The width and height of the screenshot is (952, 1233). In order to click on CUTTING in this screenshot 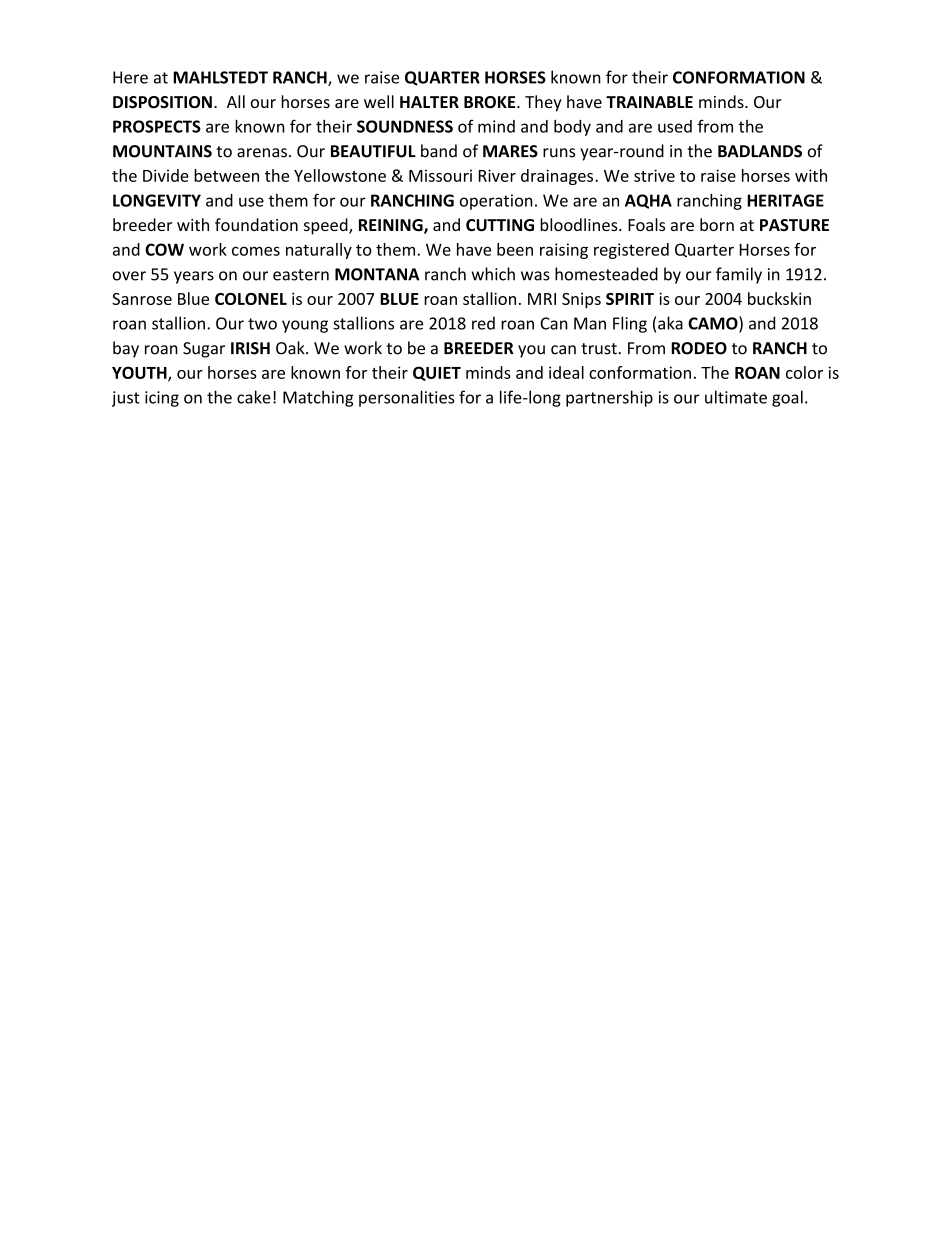, I will do `click(500, 225)`.
